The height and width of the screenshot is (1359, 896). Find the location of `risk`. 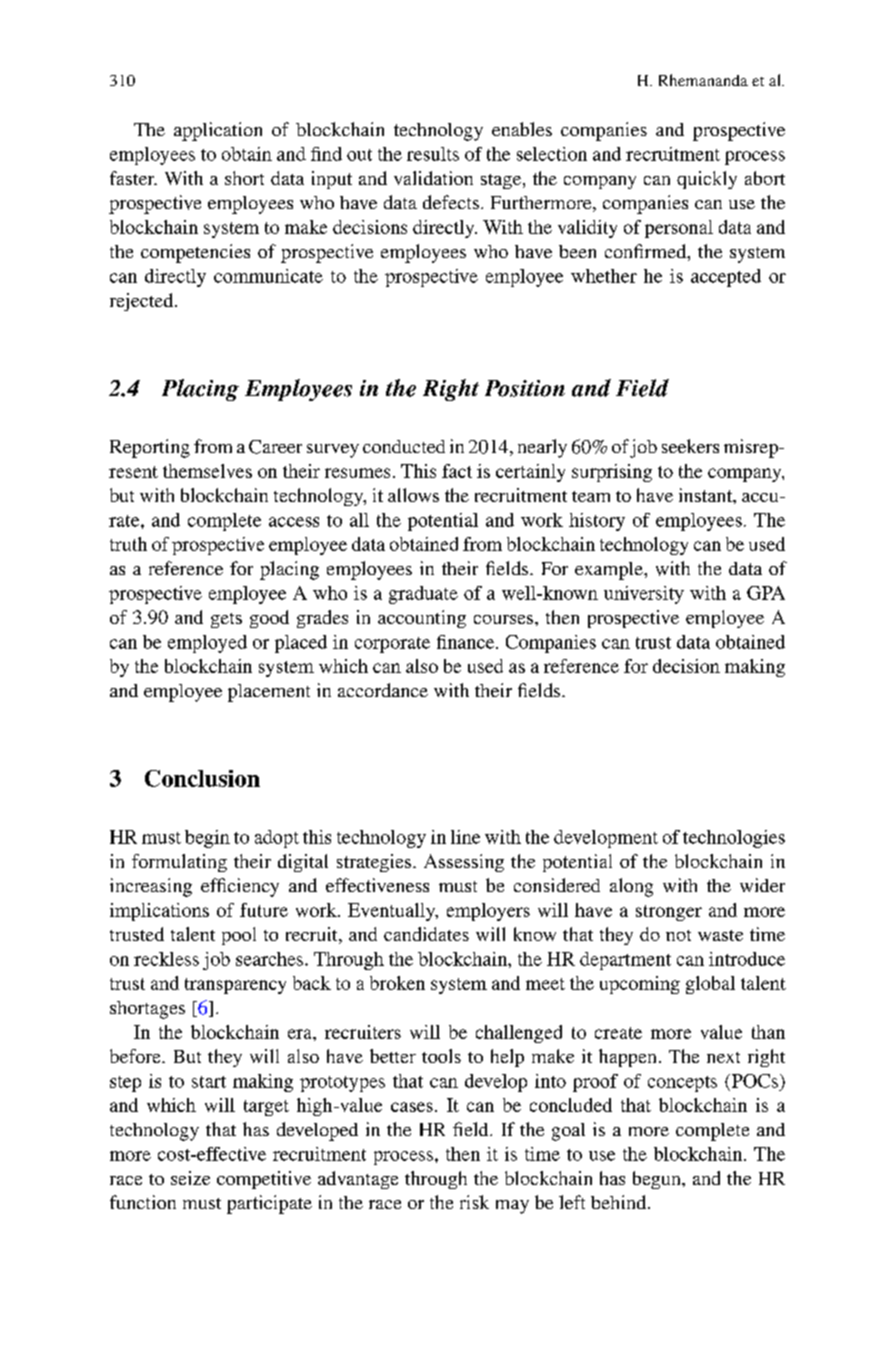

risk is located at coordinates (474, 1202).
